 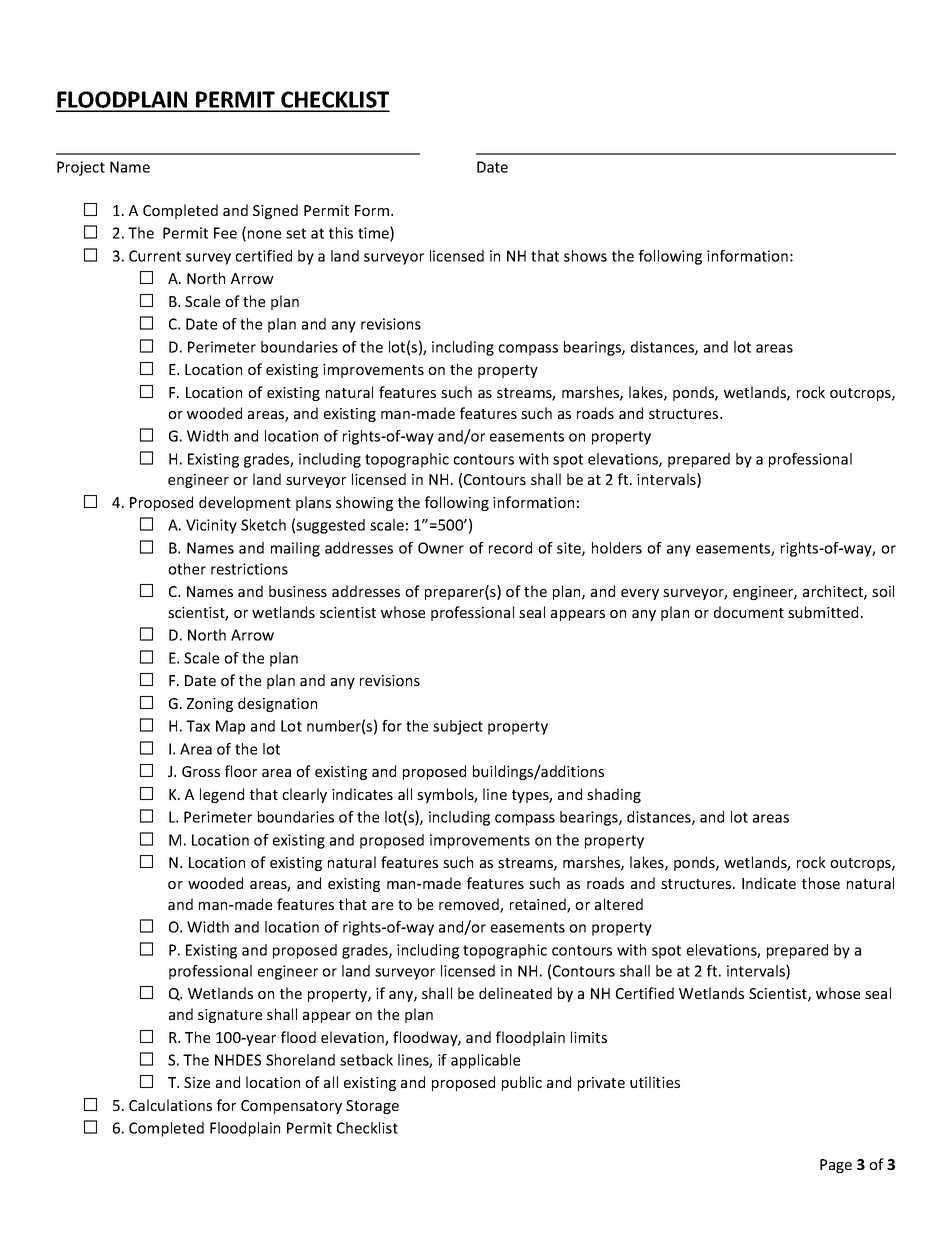 What do you see at coordinates (883, 591) in the page?
I see `soil` at bounding box center [883, 591].
